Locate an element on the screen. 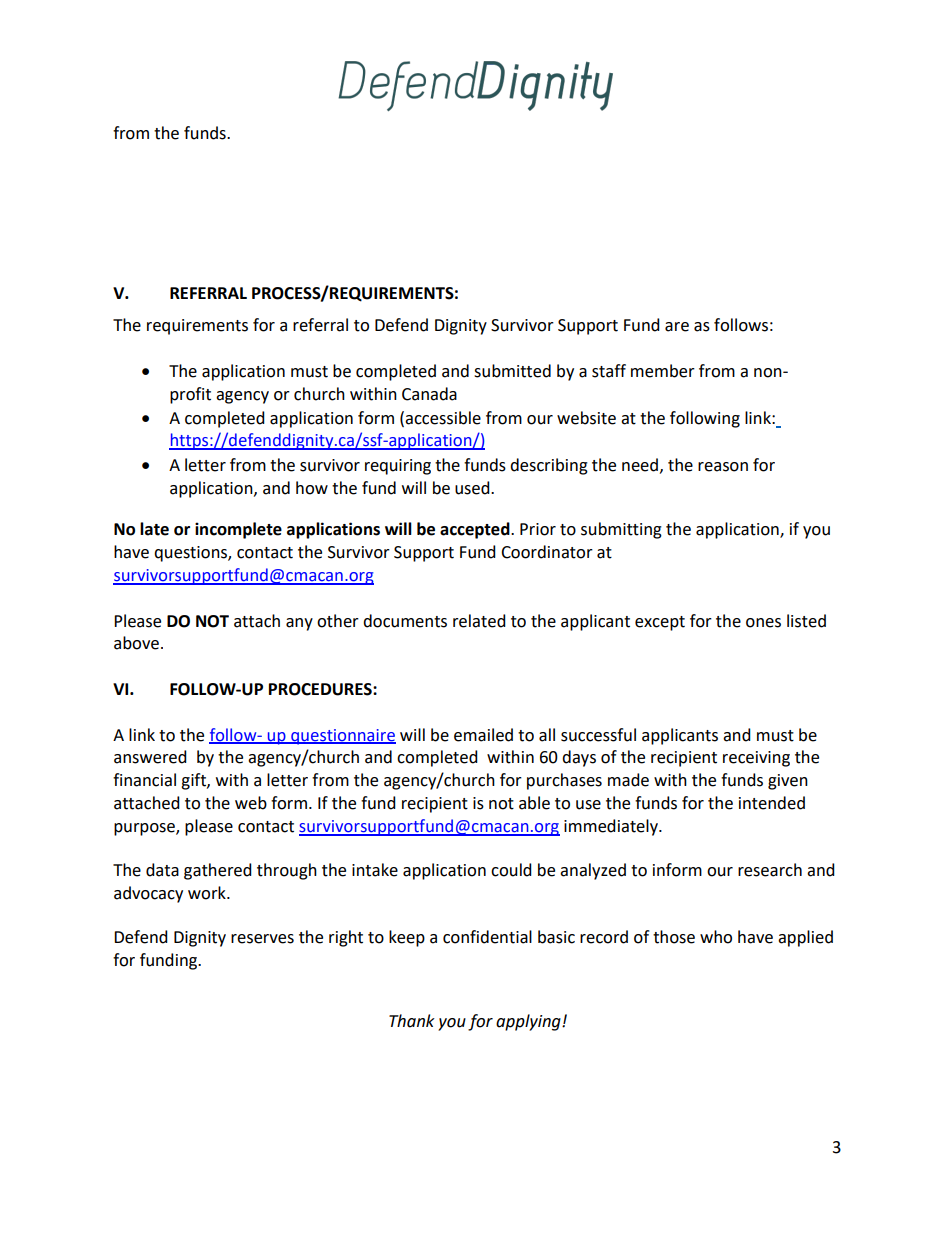 Image resolution: width=952 pixels, height=1233 pixels. above is located at coordinates (136, 643).
